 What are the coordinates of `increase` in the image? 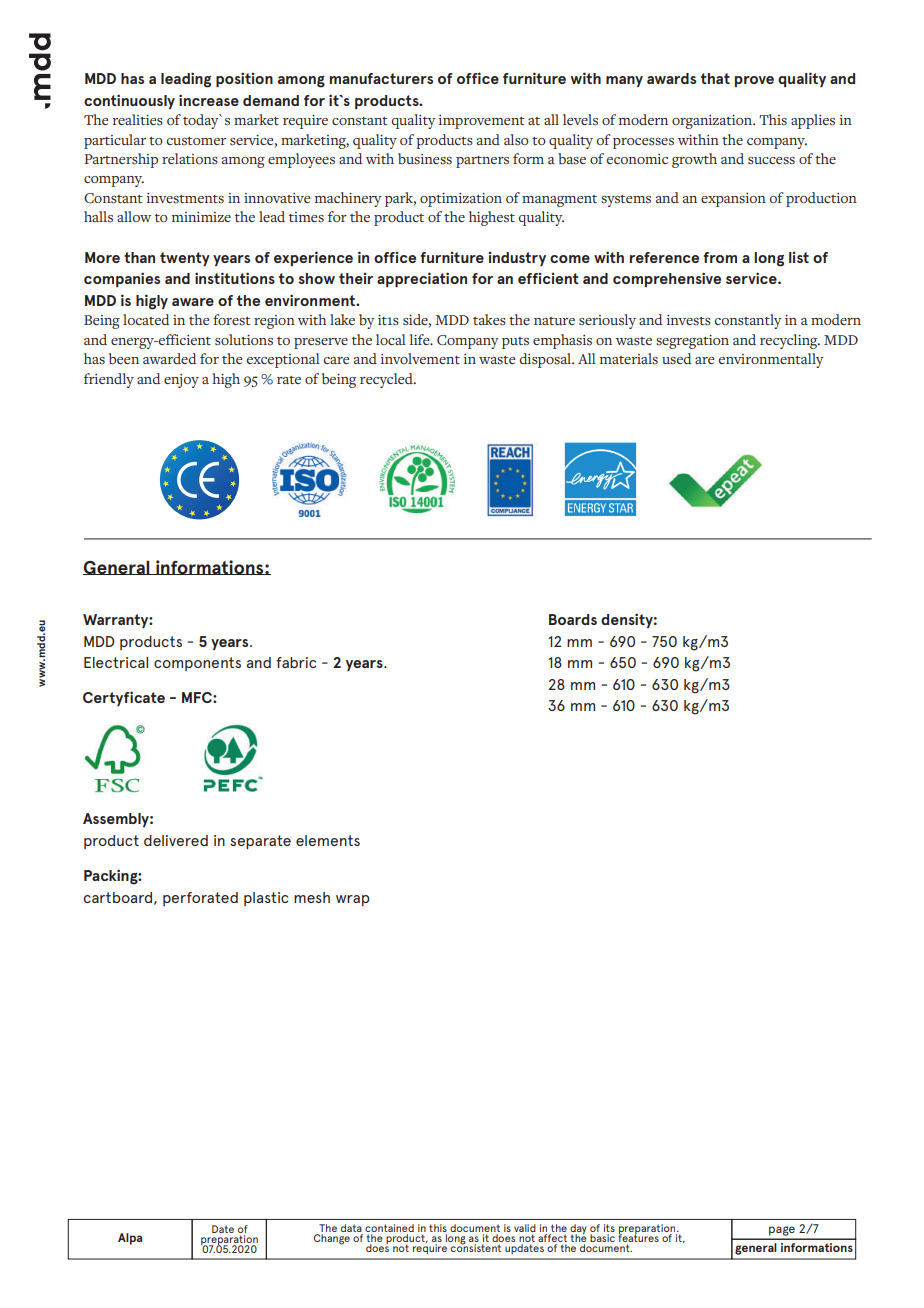 It's located at (209, 100).
